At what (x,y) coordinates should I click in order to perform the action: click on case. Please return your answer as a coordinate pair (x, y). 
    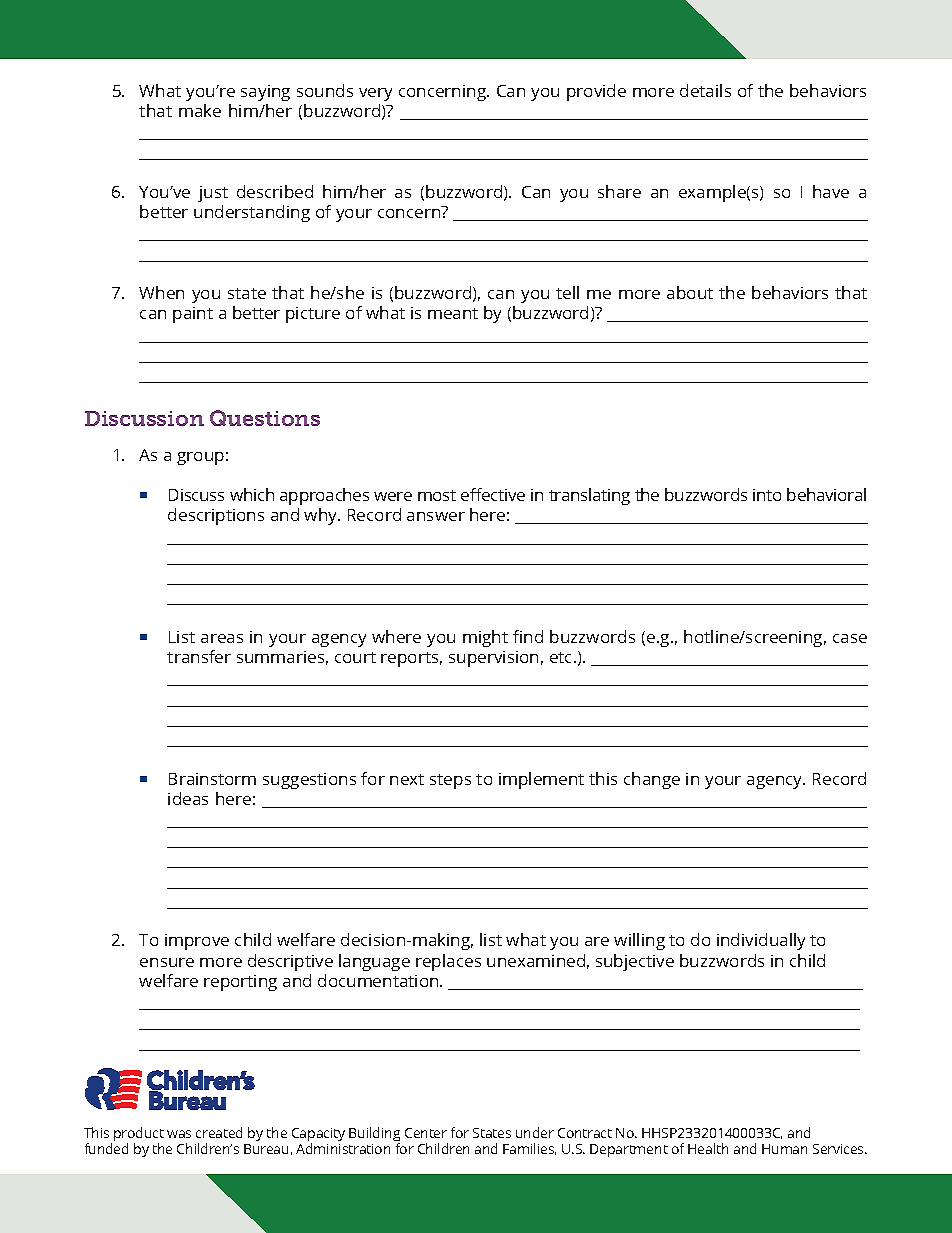
    Looking at the image, I should click on (850, 638).
